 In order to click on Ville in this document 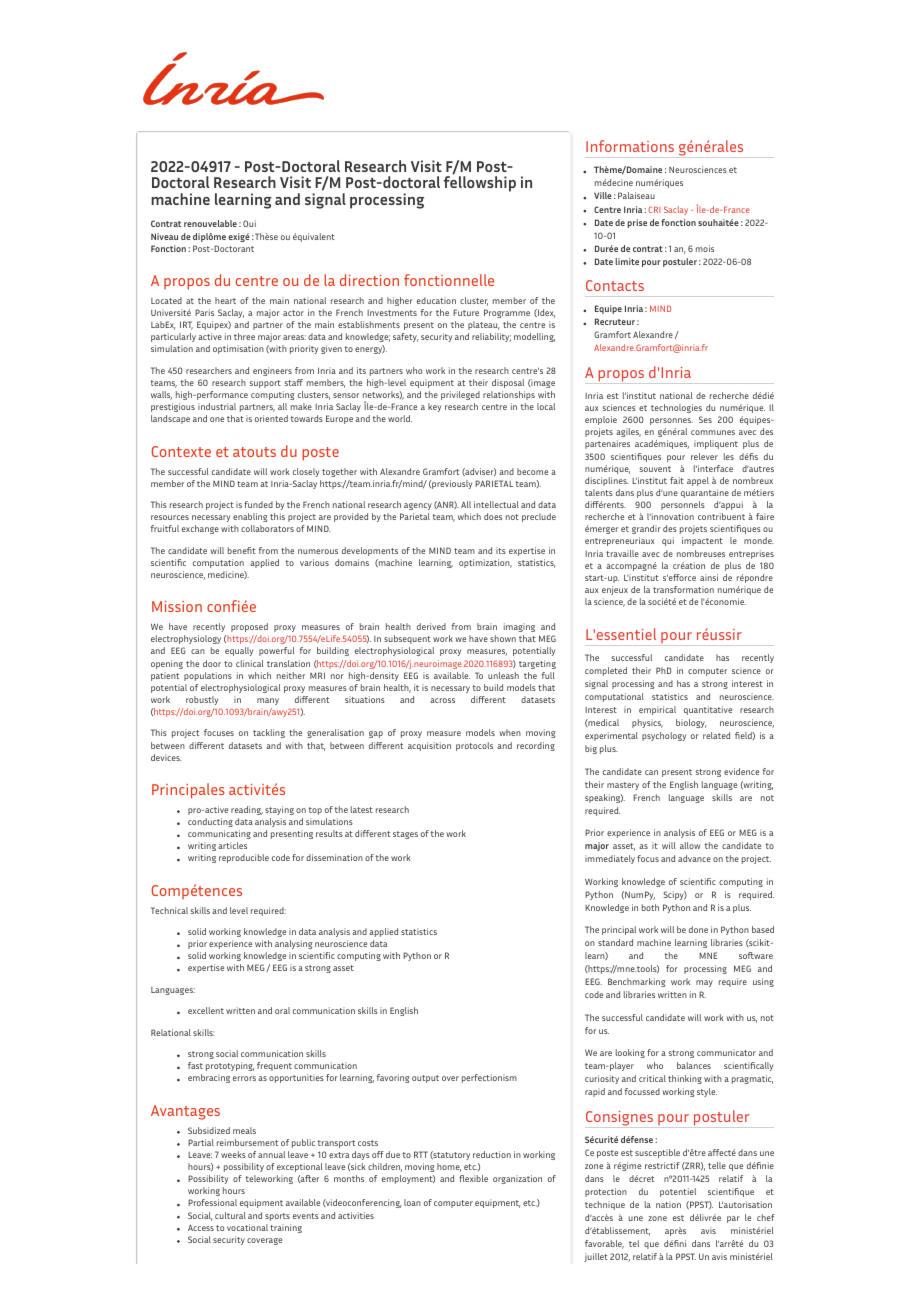, I will do `click(603, 195)`.
